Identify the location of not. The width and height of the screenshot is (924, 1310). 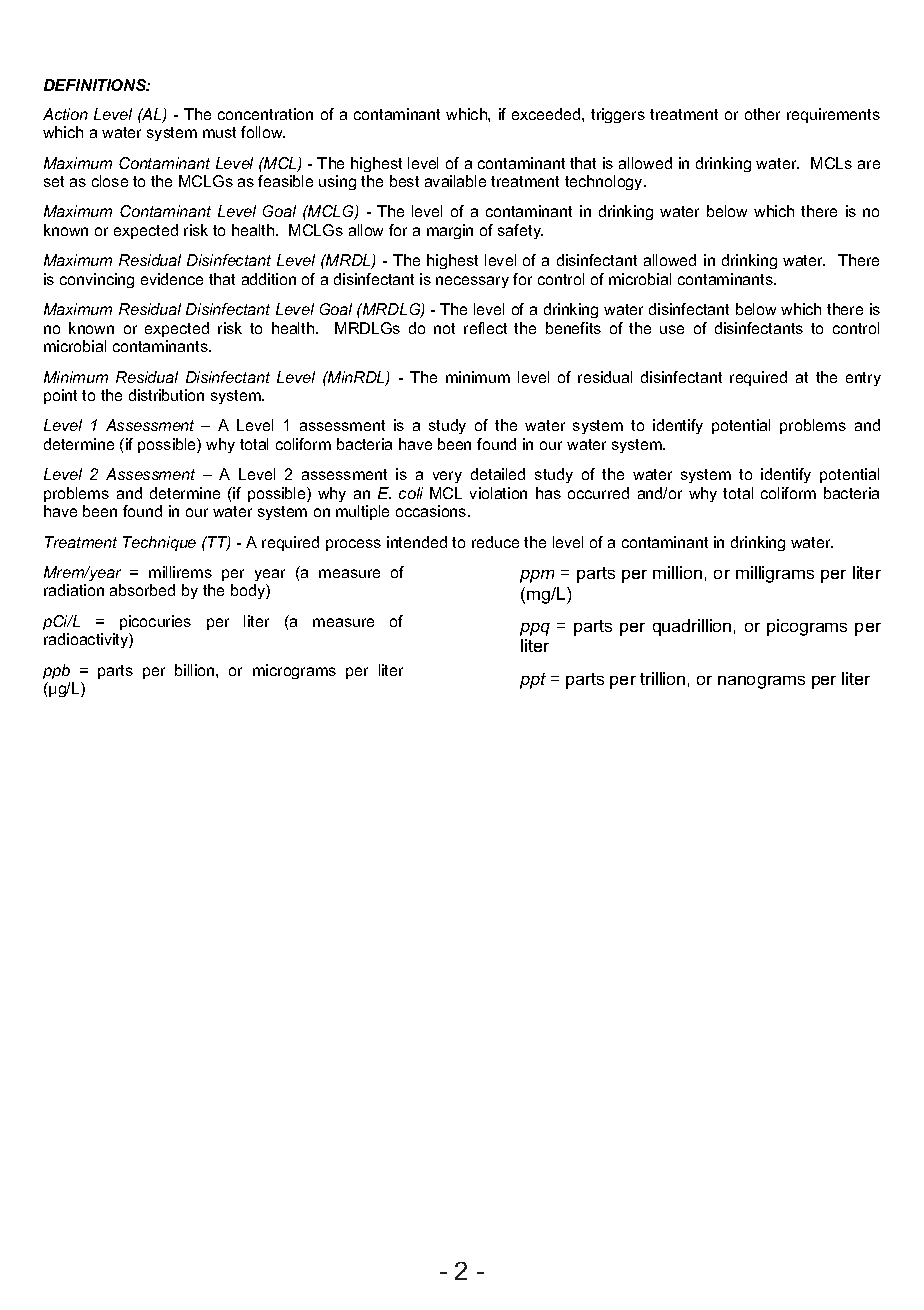
(444, 328).
